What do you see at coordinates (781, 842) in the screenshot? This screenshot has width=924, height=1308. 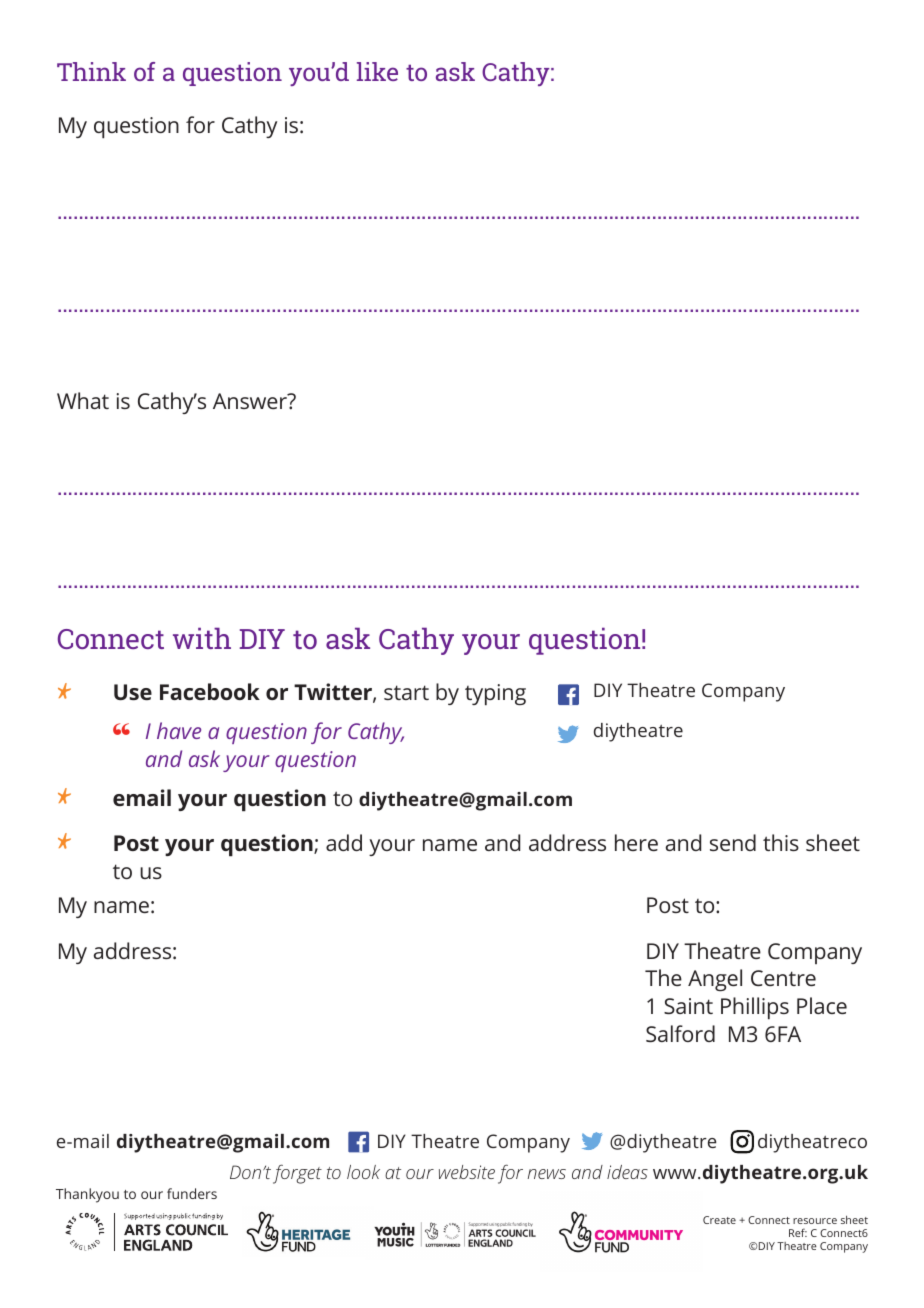 I see `this` at bounding box center [781, 842].
